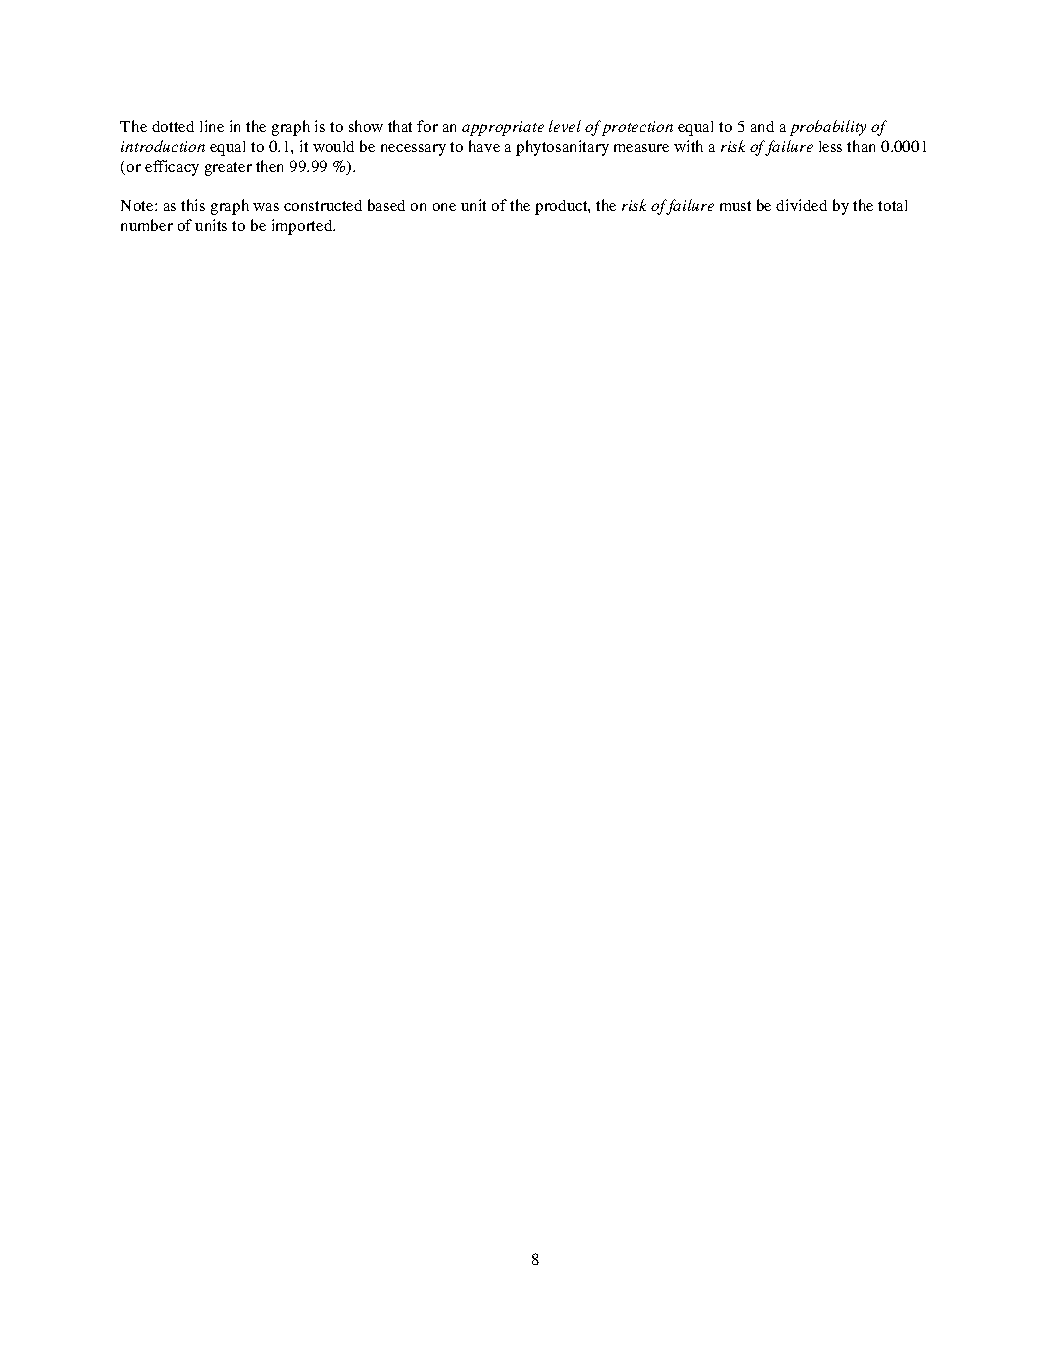 Image resolution: width=1049 pixels, height=1357 pixels. I want to click on number, so click(147, 225).
